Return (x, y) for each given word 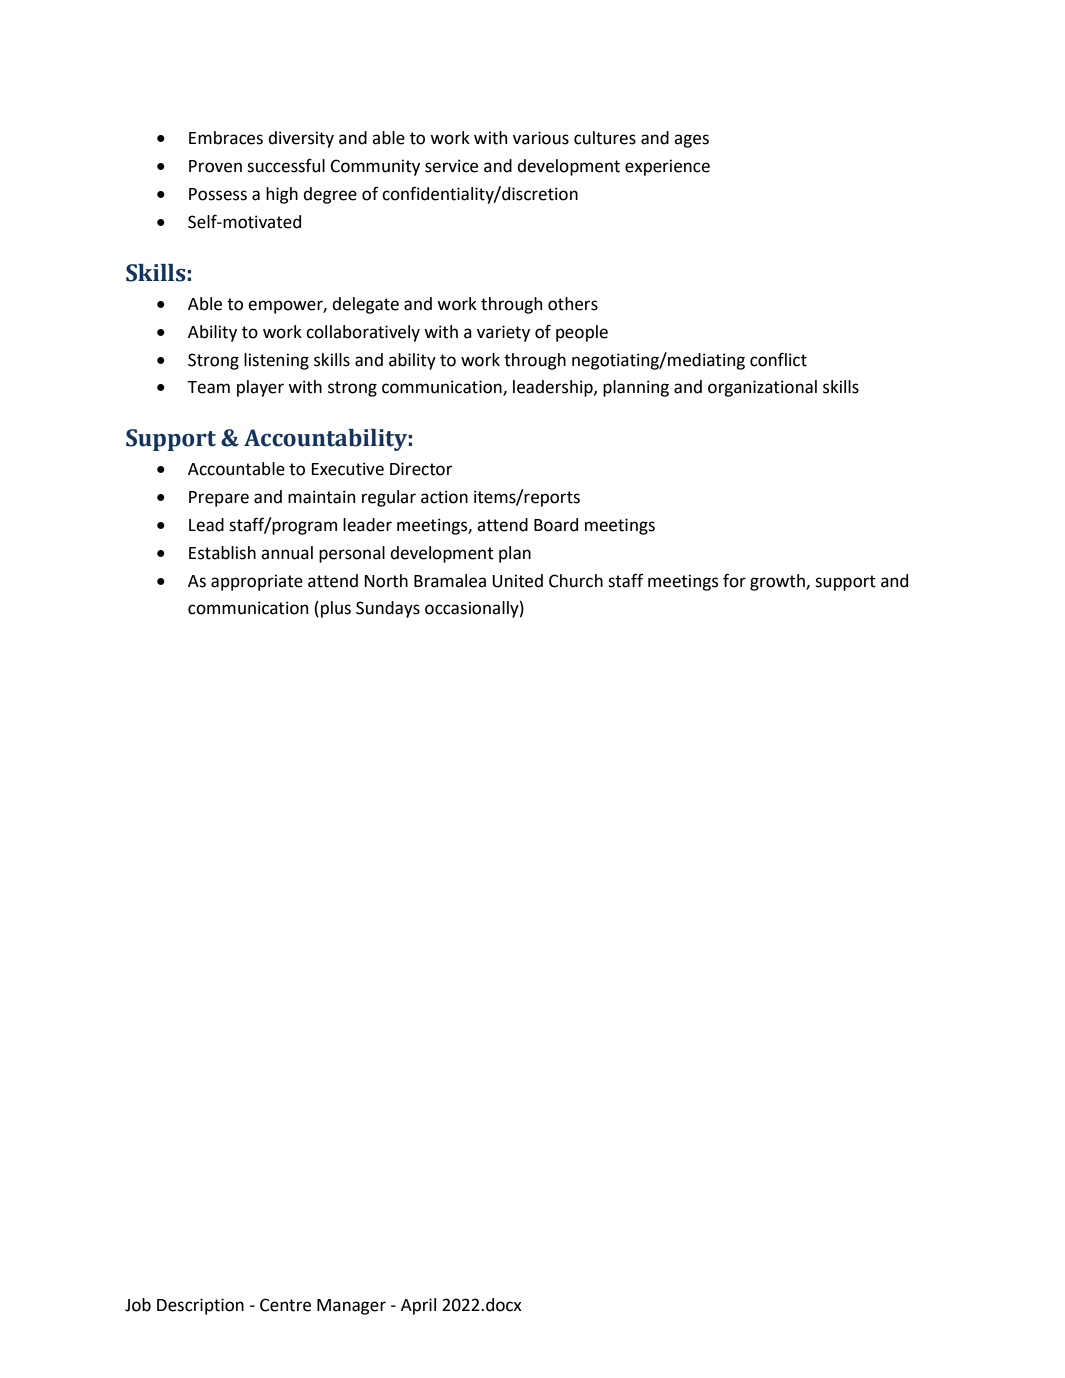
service (451, 166)
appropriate (257, 582)
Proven (215, 166)
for (734, 580)
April (418, 1306)
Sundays (388, 609)
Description (200, 1306)
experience (667, 167)
